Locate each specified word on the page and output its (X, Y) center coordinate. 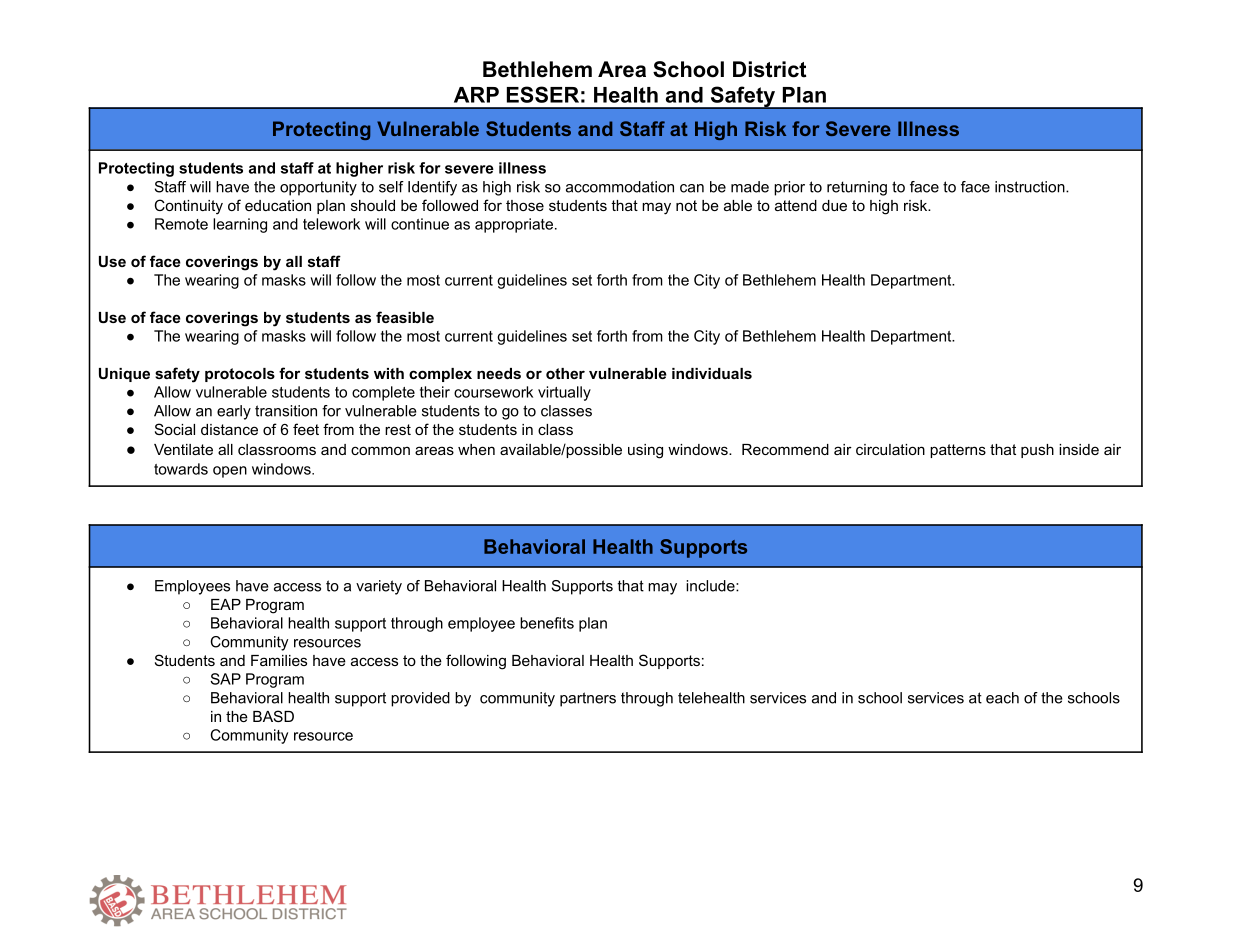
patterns (958, 451)
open (230, 472)
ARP (476, 95)
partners (588, 699)
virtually (564, 393)
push (1037, 451)
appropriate (514, 225)
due (834, 205)
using (645, 451)
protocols (240, 375)
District (769, 69)
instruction (1031, 187)
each (1002, 698)
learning (240, 225)
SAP (225, 679)
